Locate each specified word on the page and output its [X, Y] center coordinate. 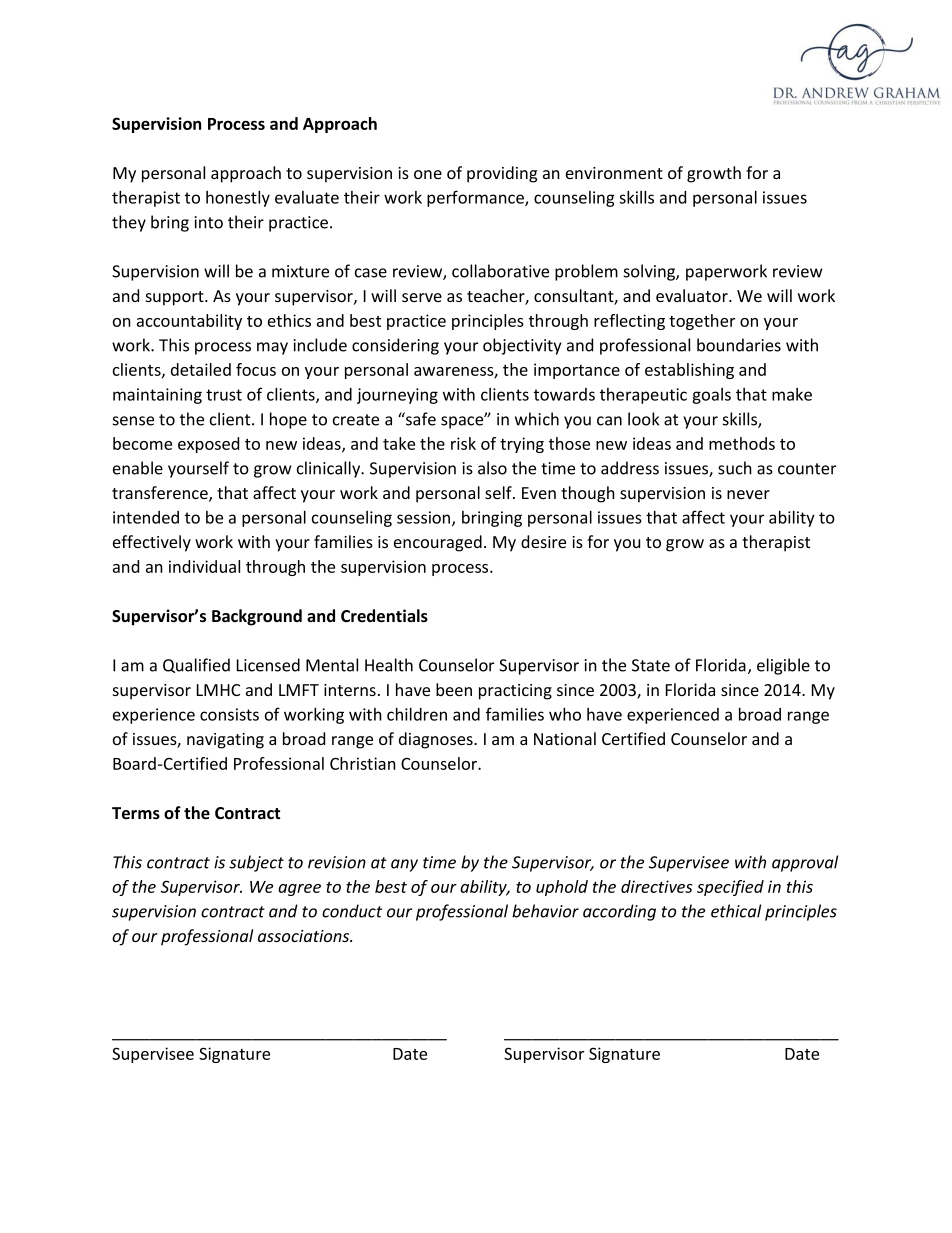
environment [614, 173]
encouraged [438, 543]
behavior [545, 911]
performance [476, 198]
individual [204, 566]
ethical [736, 911]
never [748, 494]
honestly [238, 198]
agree [299, 890]
